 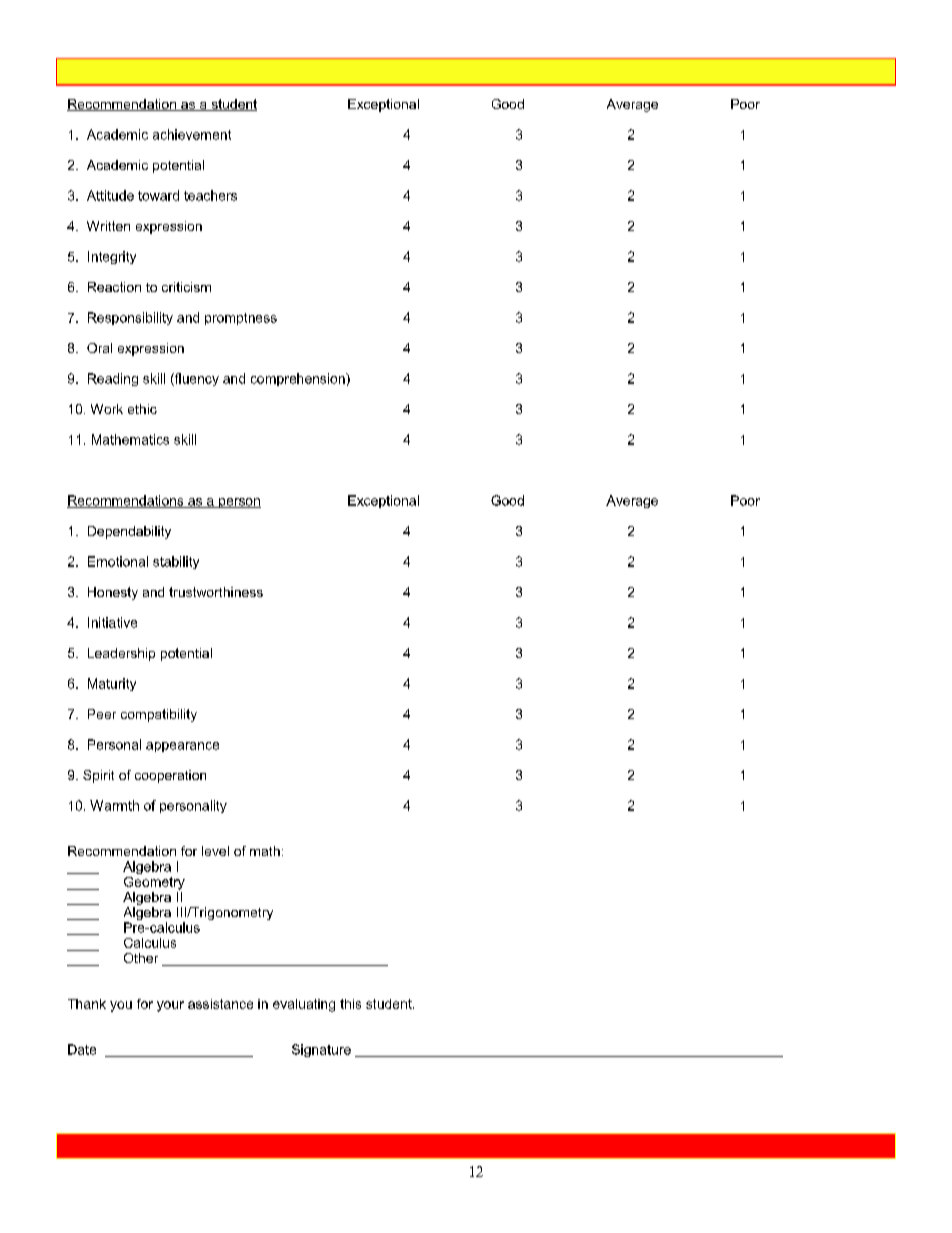 I want to click on assistance, so click(x=220, y=1004).
